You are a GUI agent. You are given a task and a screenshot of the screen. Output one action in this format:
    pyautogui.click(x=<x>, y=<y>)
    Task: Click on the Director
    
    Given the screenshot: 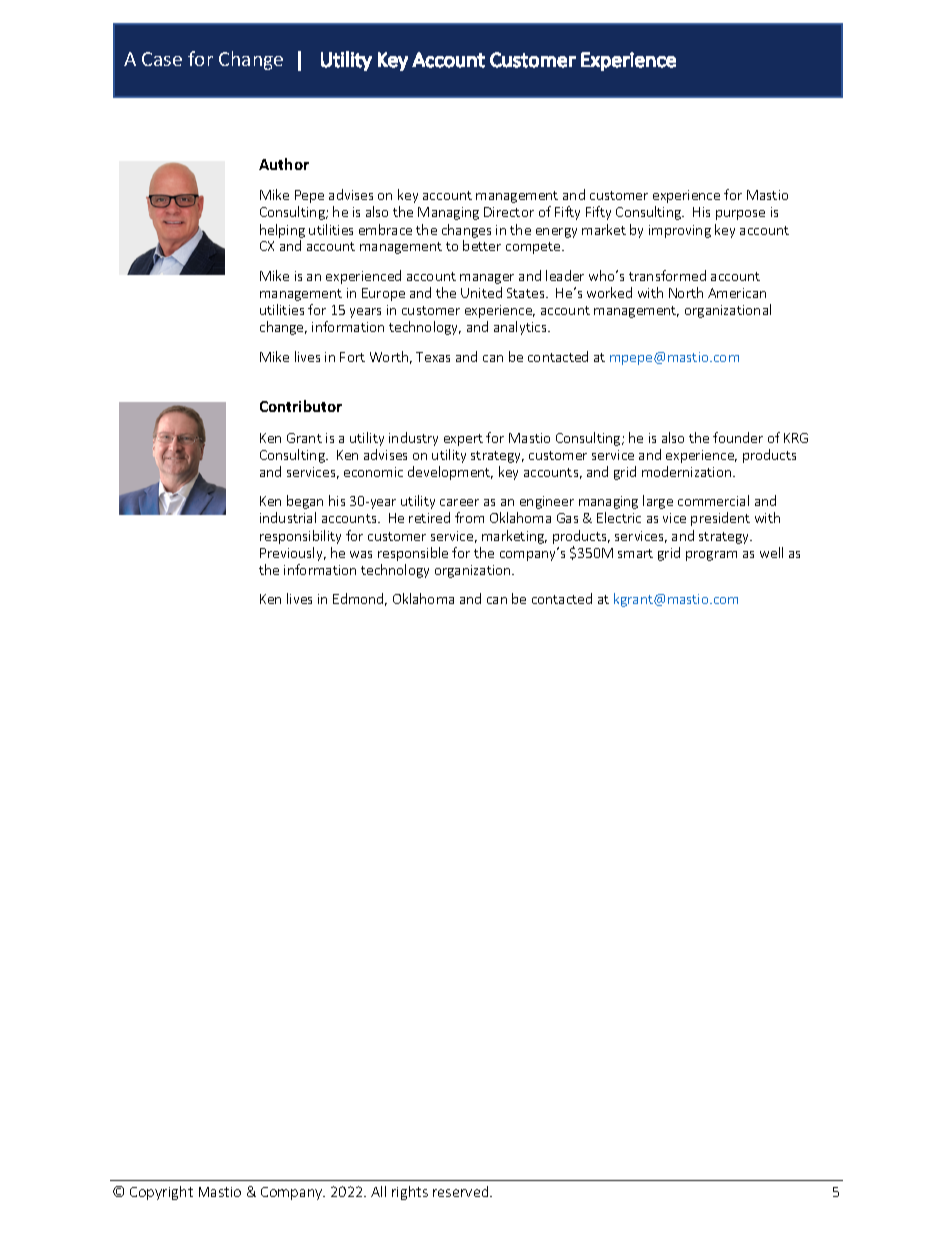 What is the action you would take?
    pyautogui.click(x=509, y=212)
